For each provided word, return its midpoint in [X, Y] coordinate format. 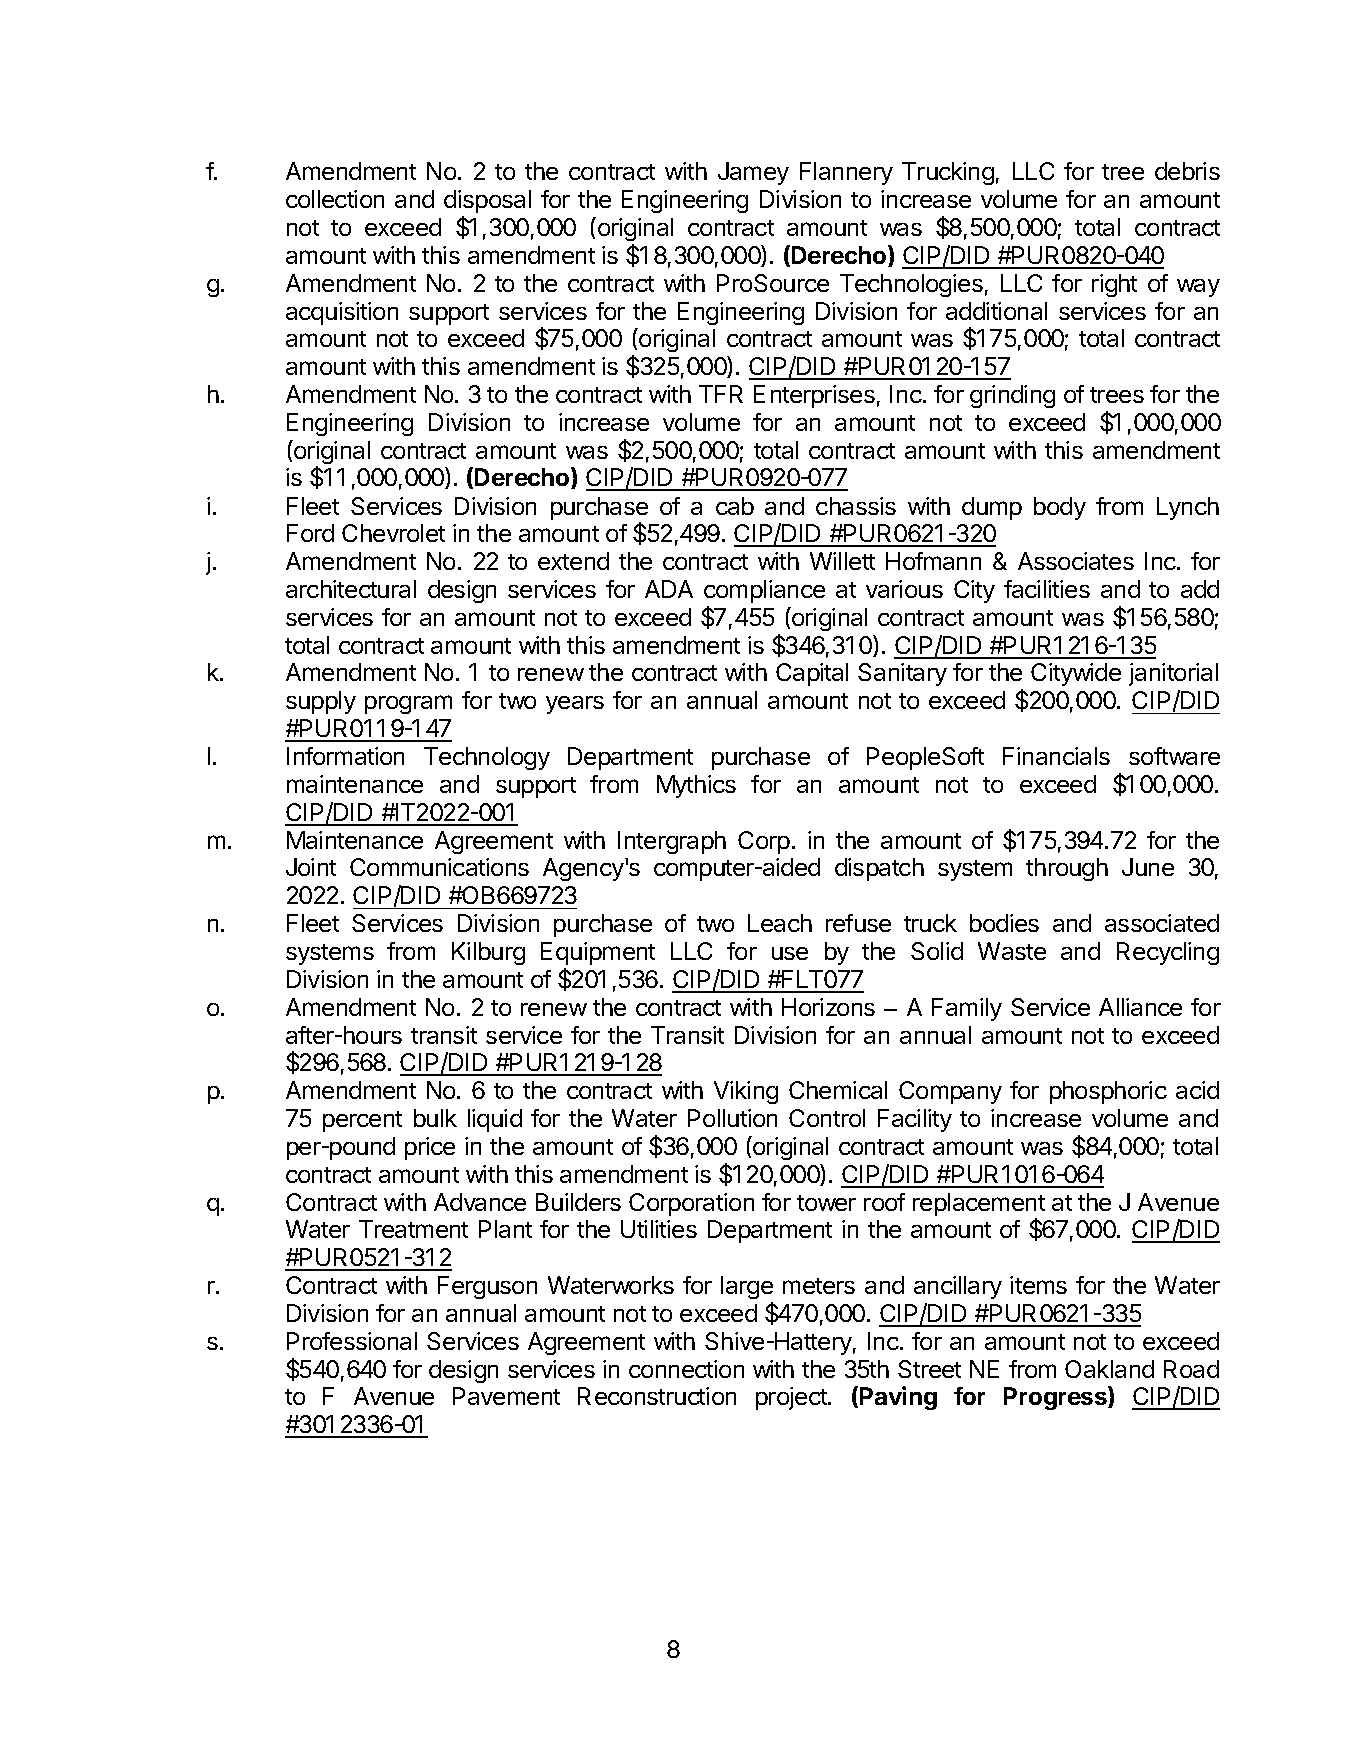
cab [735, 506]
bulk [435, 1118]
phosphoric [1108, 1092]
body [1060, 508]
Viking [746, 1092]
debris [1187, 171]
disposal [487, 201]
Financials [1056, 756]
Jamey [753, 173]
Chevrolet [393, 533]
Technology [487, 758]
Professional [352, 1341]
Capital [812, 674]
